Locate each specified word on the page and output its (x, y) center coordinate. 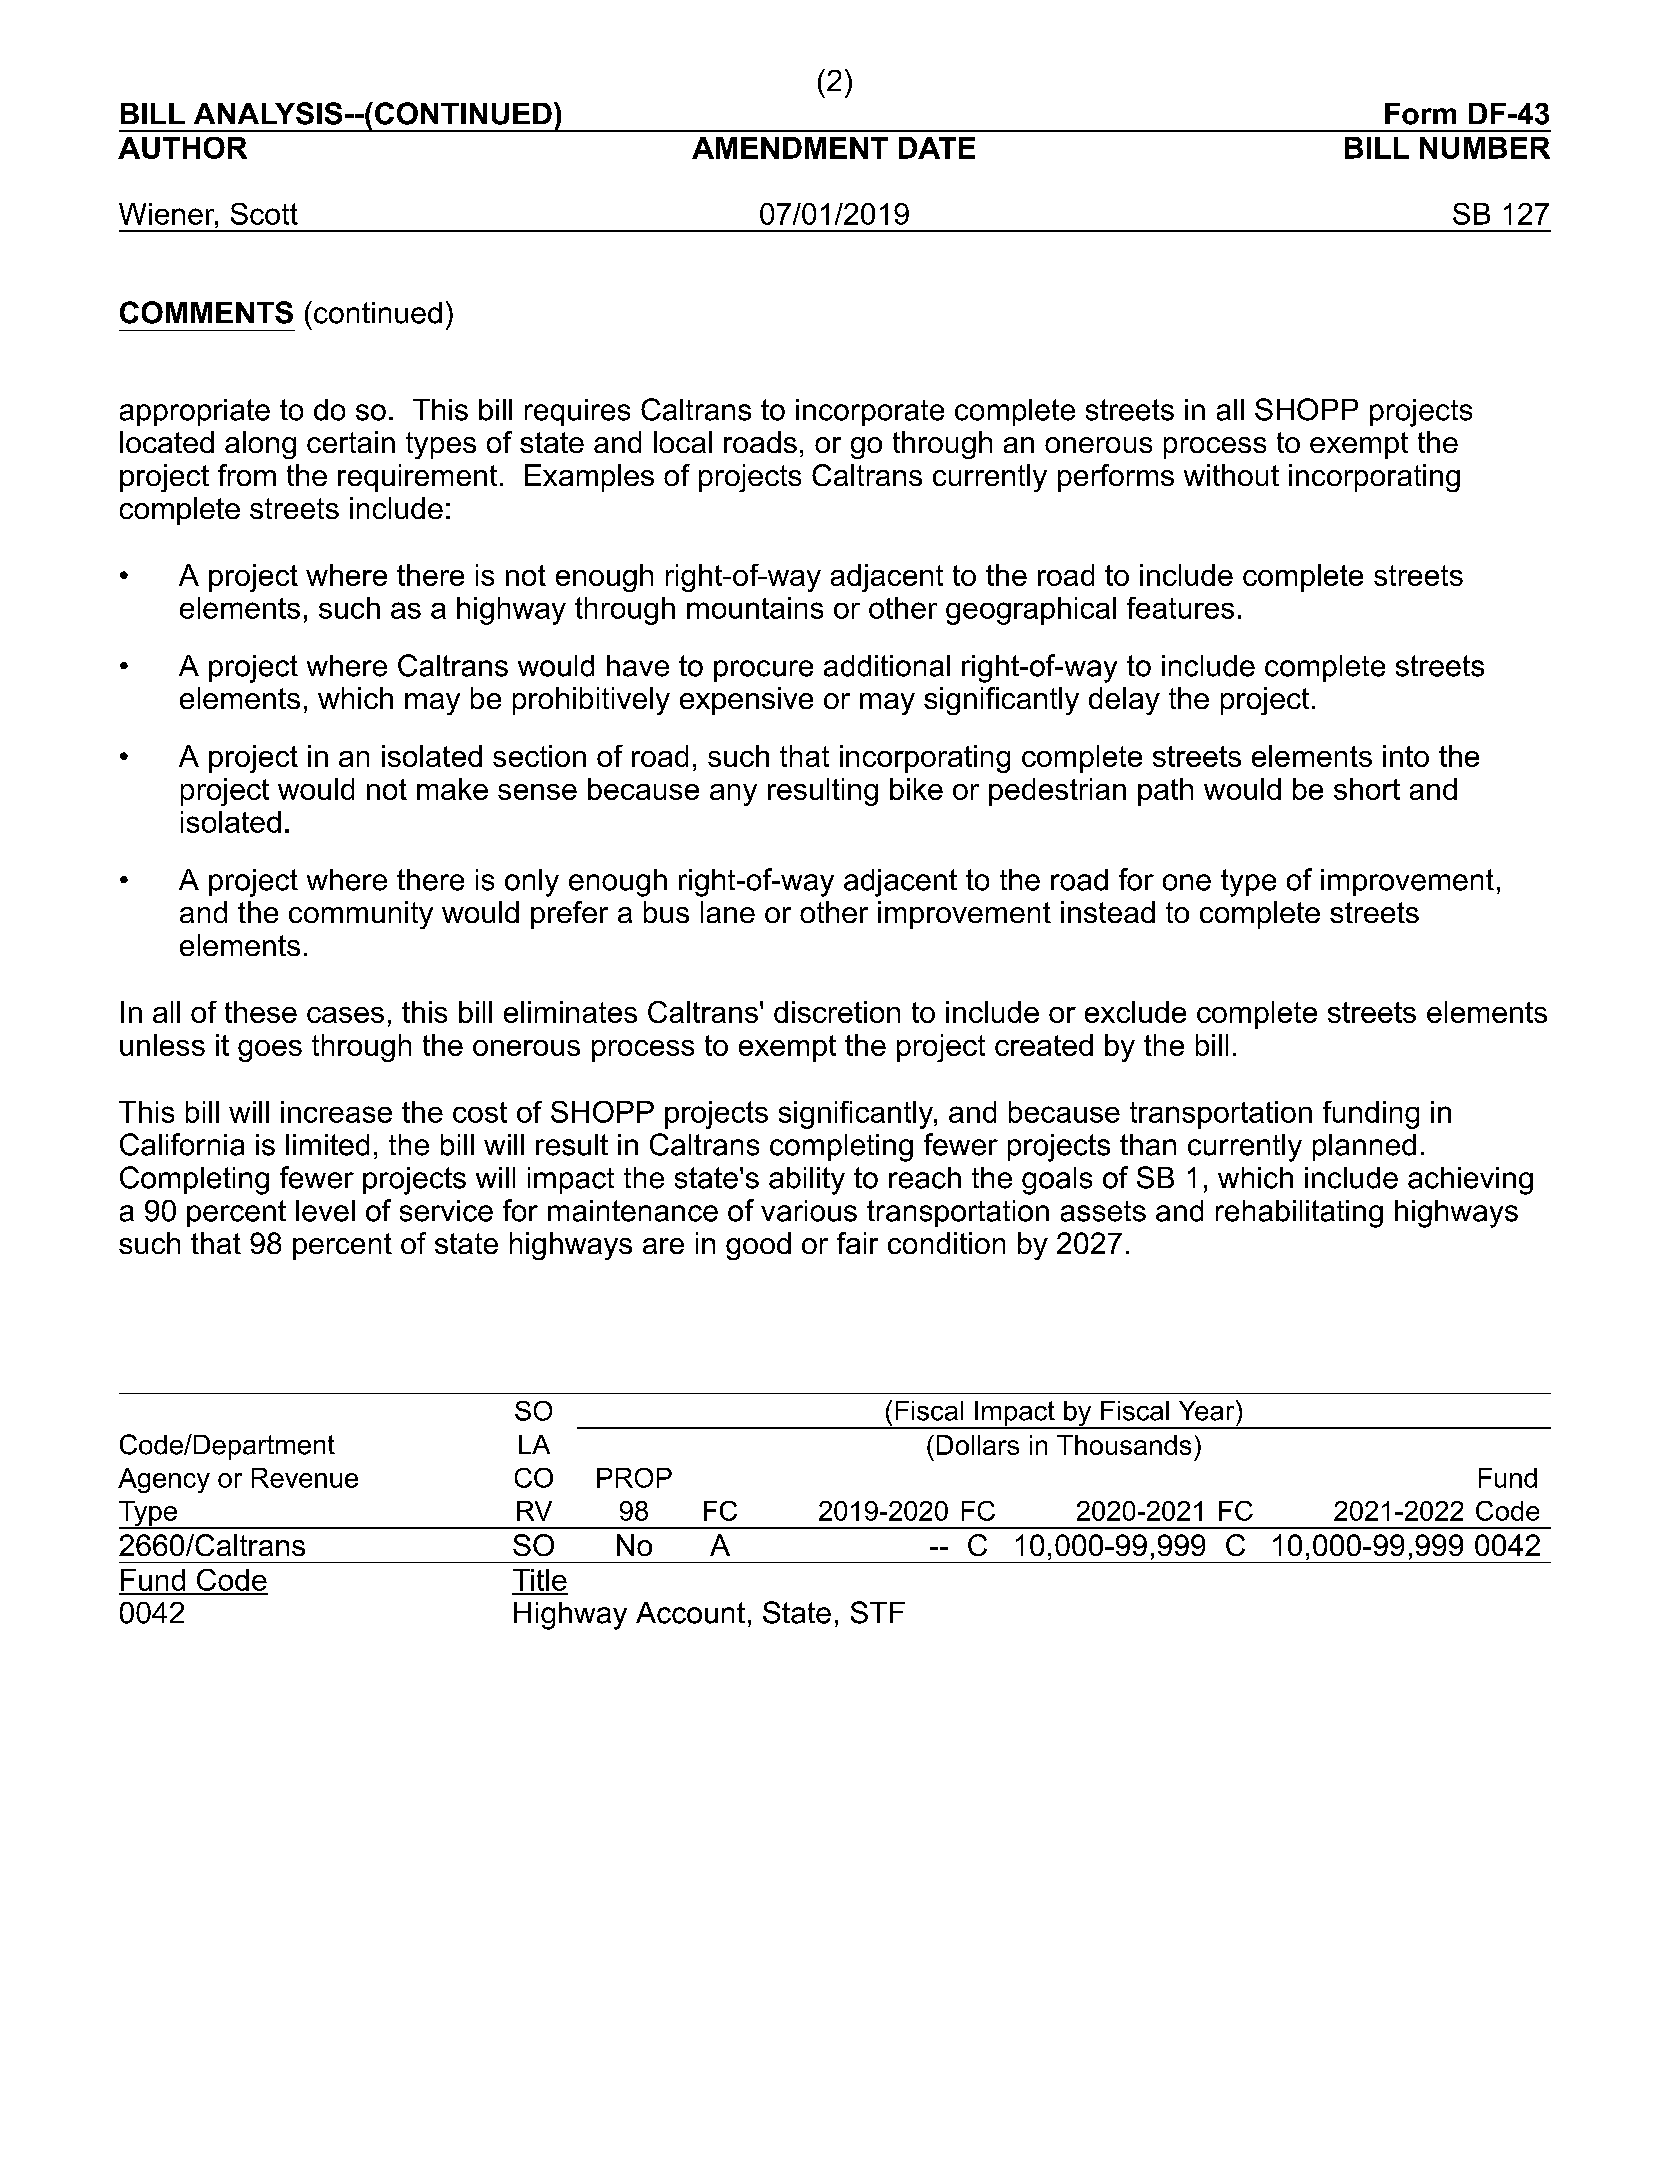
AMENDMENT (790, 148)
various (809, 1211)
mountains (755, 608)
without (1231, 475)
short (1367, 789)
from (247, 475)
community (361, 915)
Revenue (305, 1478)
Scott (264, 214)
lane (728, 912)
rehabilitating (1299, 1214)
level (325, 1211)
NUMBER (1485, 148)
